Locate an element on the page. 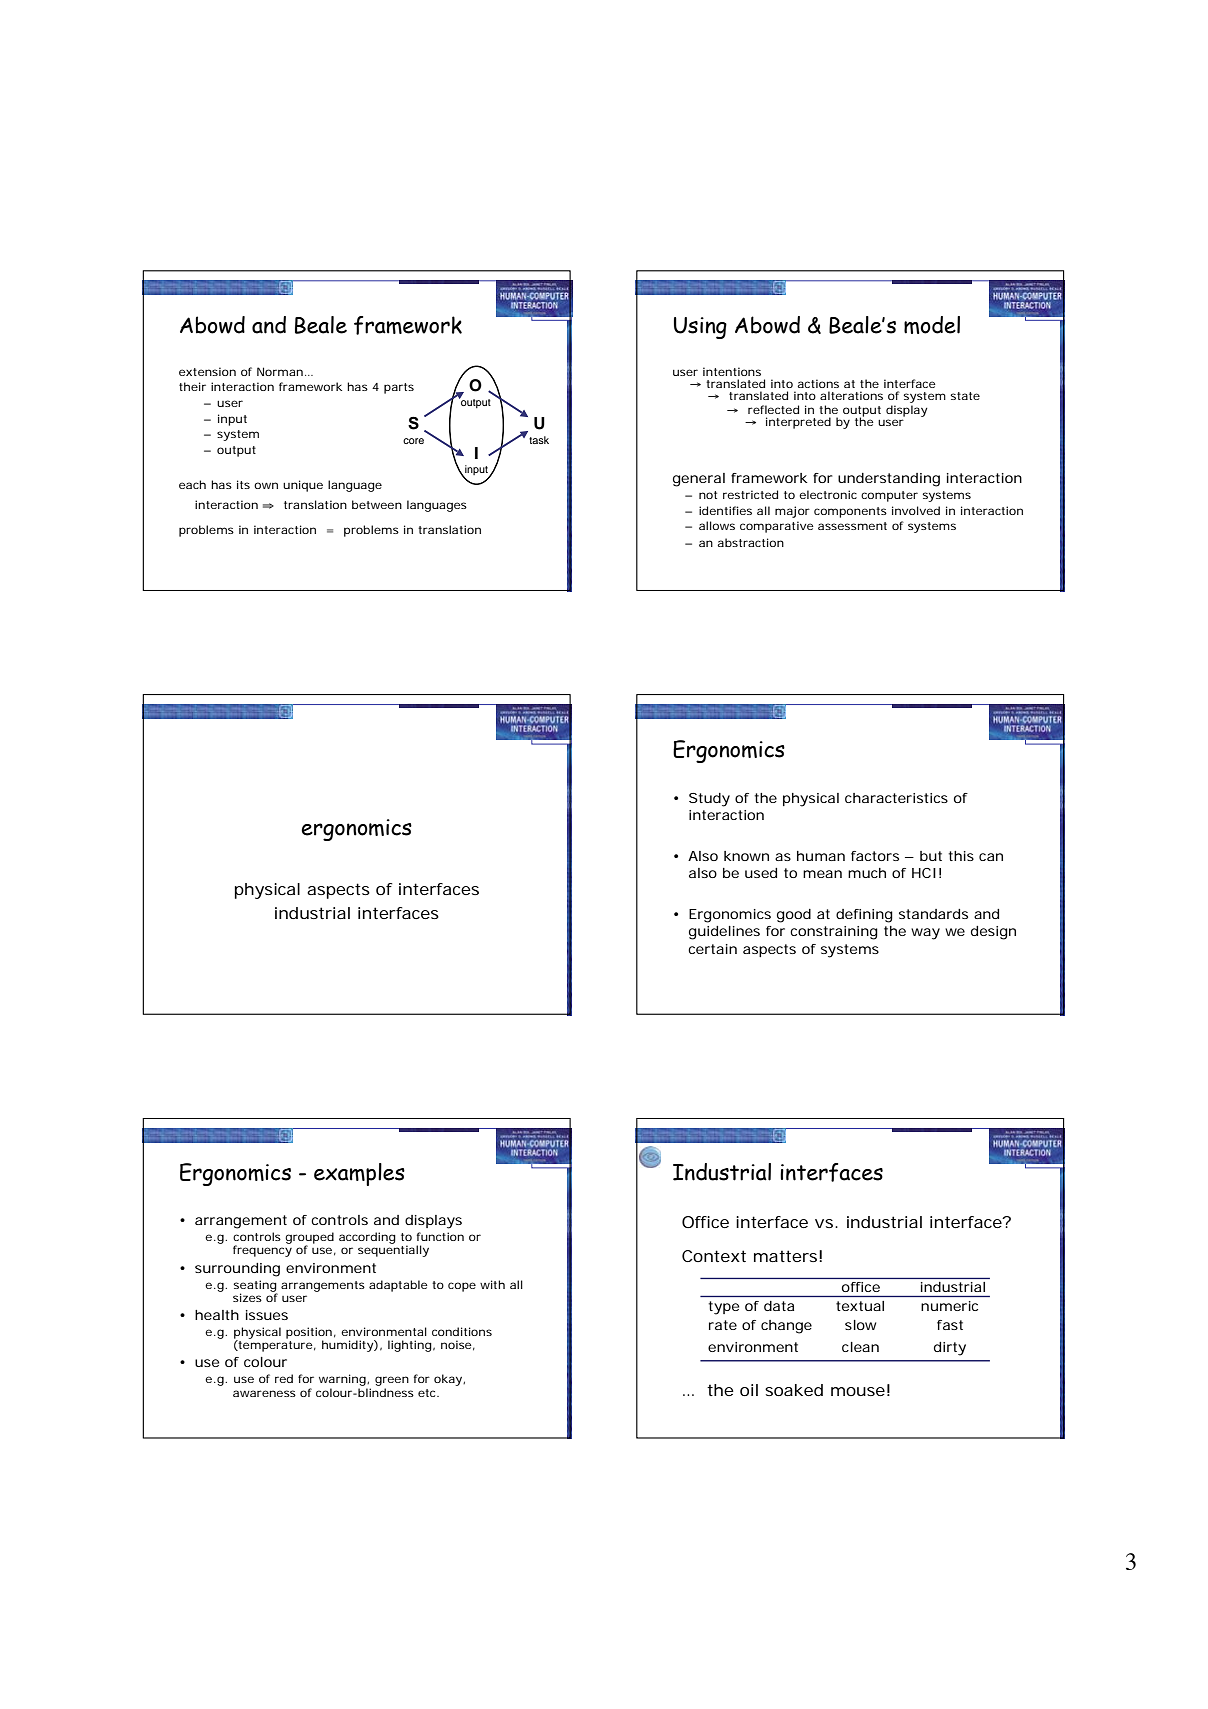  Study is located at coordinates (709, 800).
